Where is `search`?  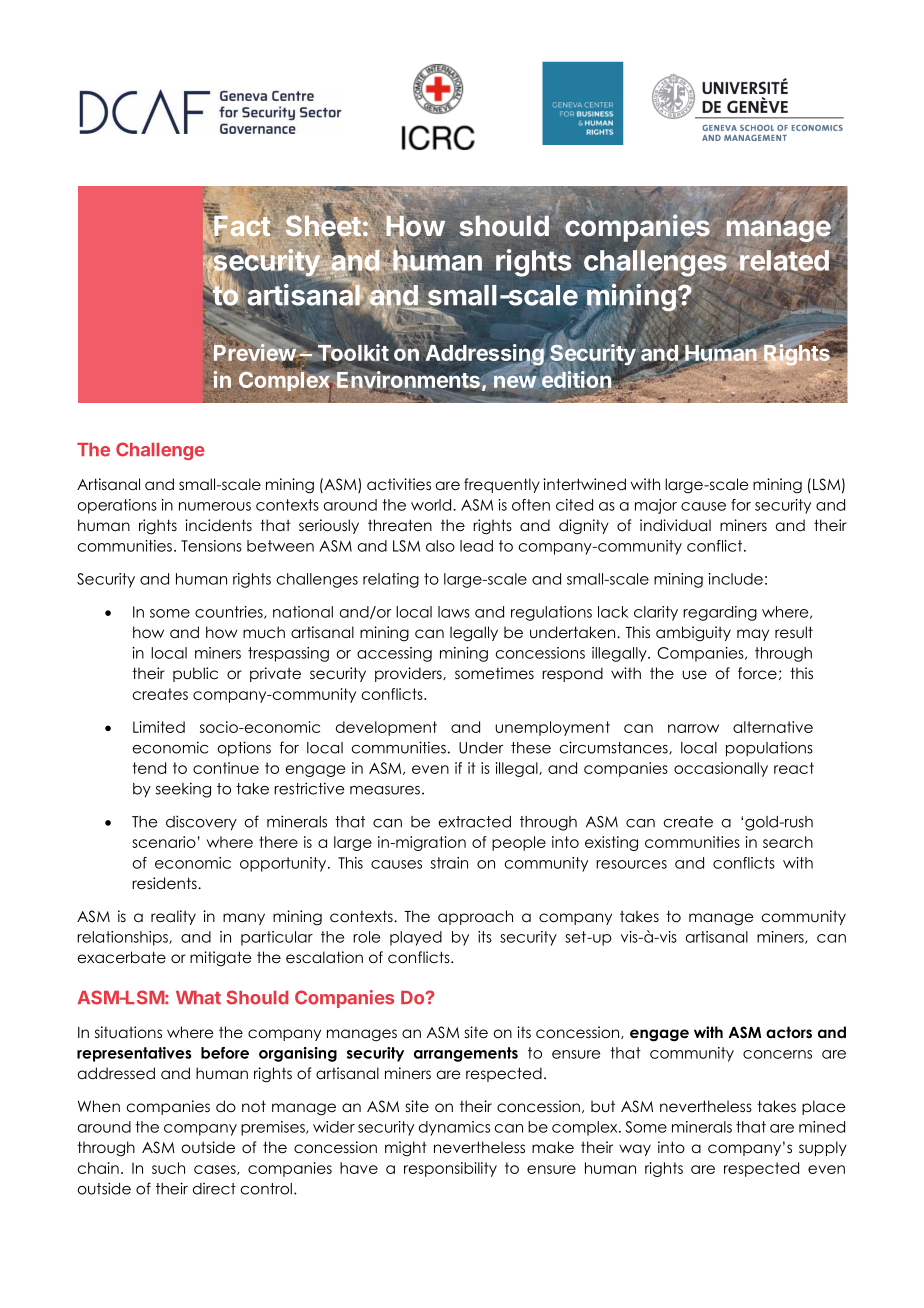 search is located at coordinates (788, 842).
